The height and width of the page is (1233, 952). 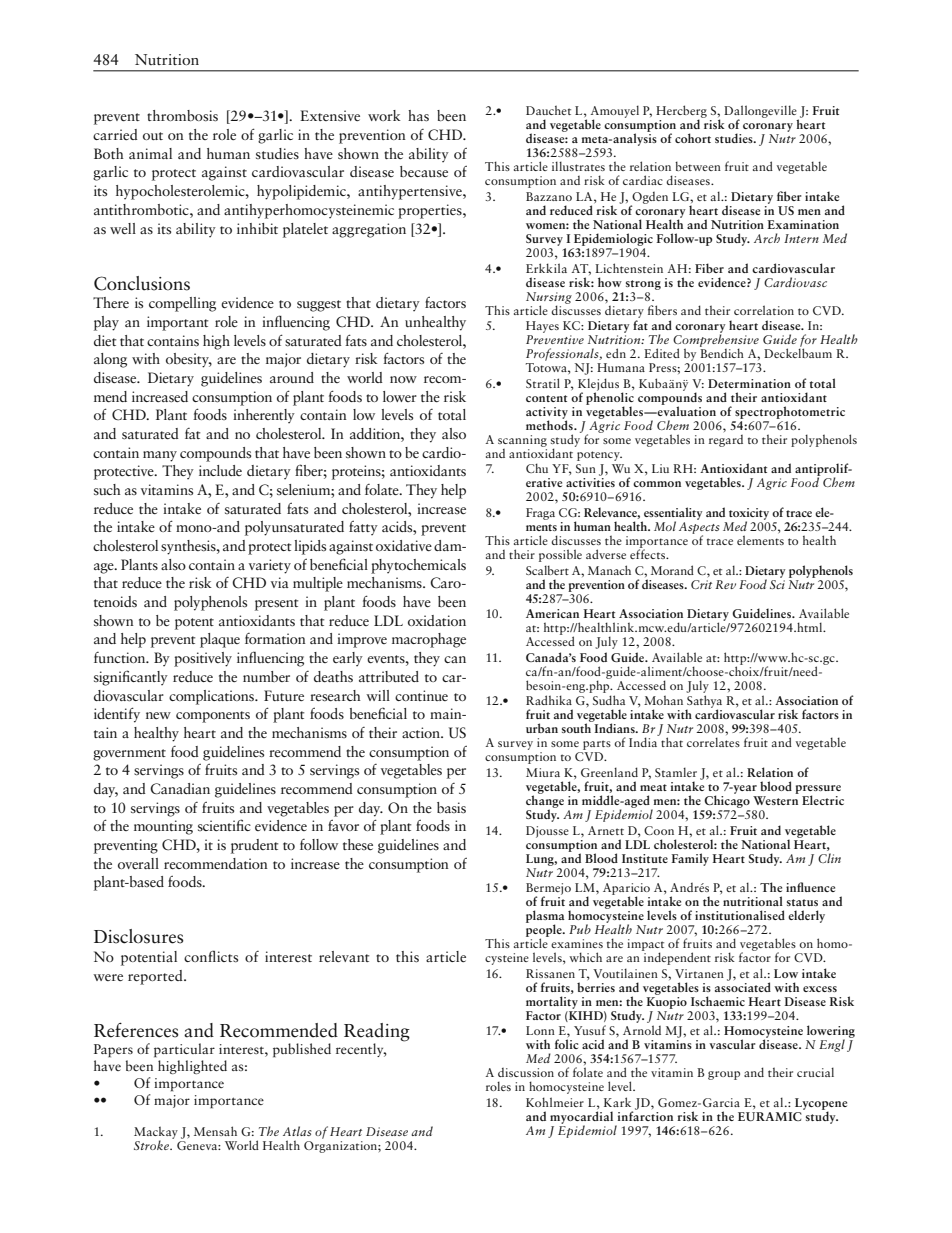 What do you see at coordinates (403, 379) in the page?
I see `now` at bounding box center [403, 379].
